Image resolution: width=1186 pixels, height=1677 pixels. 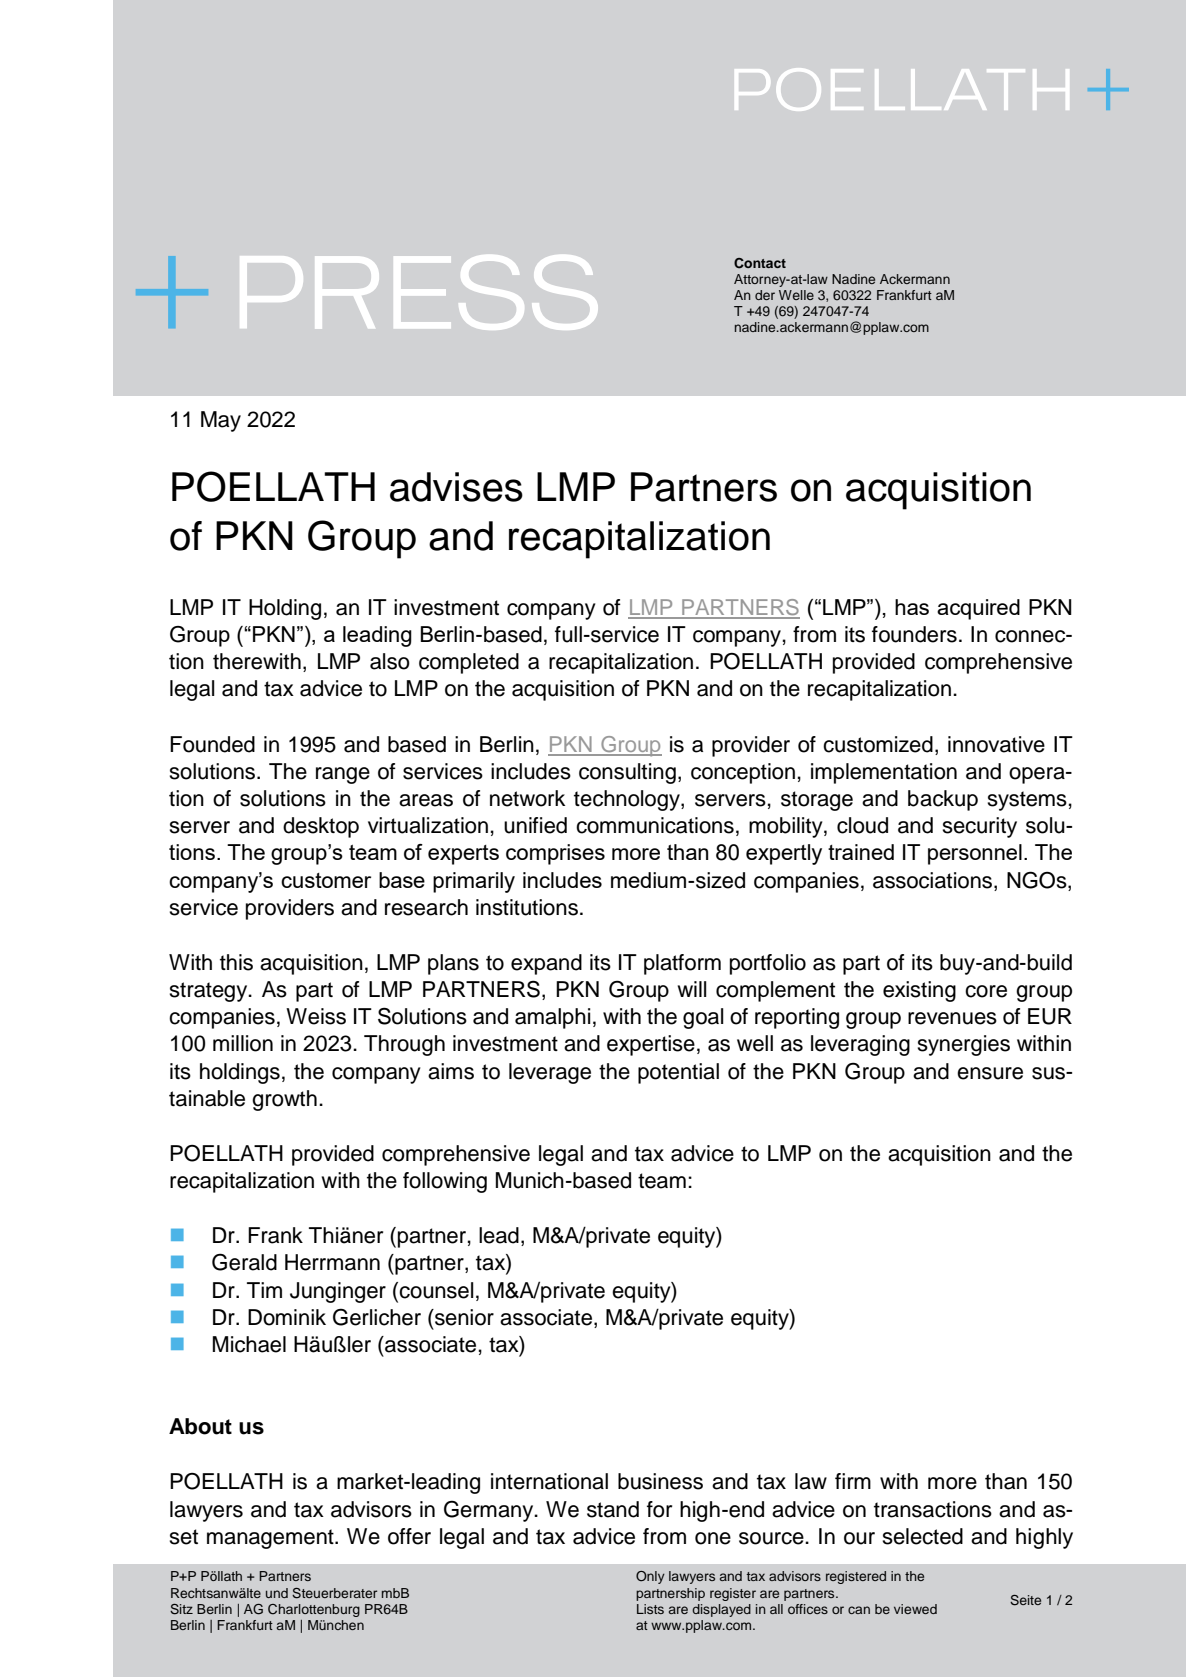 What do you see at coordinates (243, 1043) in the screenshot?
I see `million` at bounding box center [243, 1043].
